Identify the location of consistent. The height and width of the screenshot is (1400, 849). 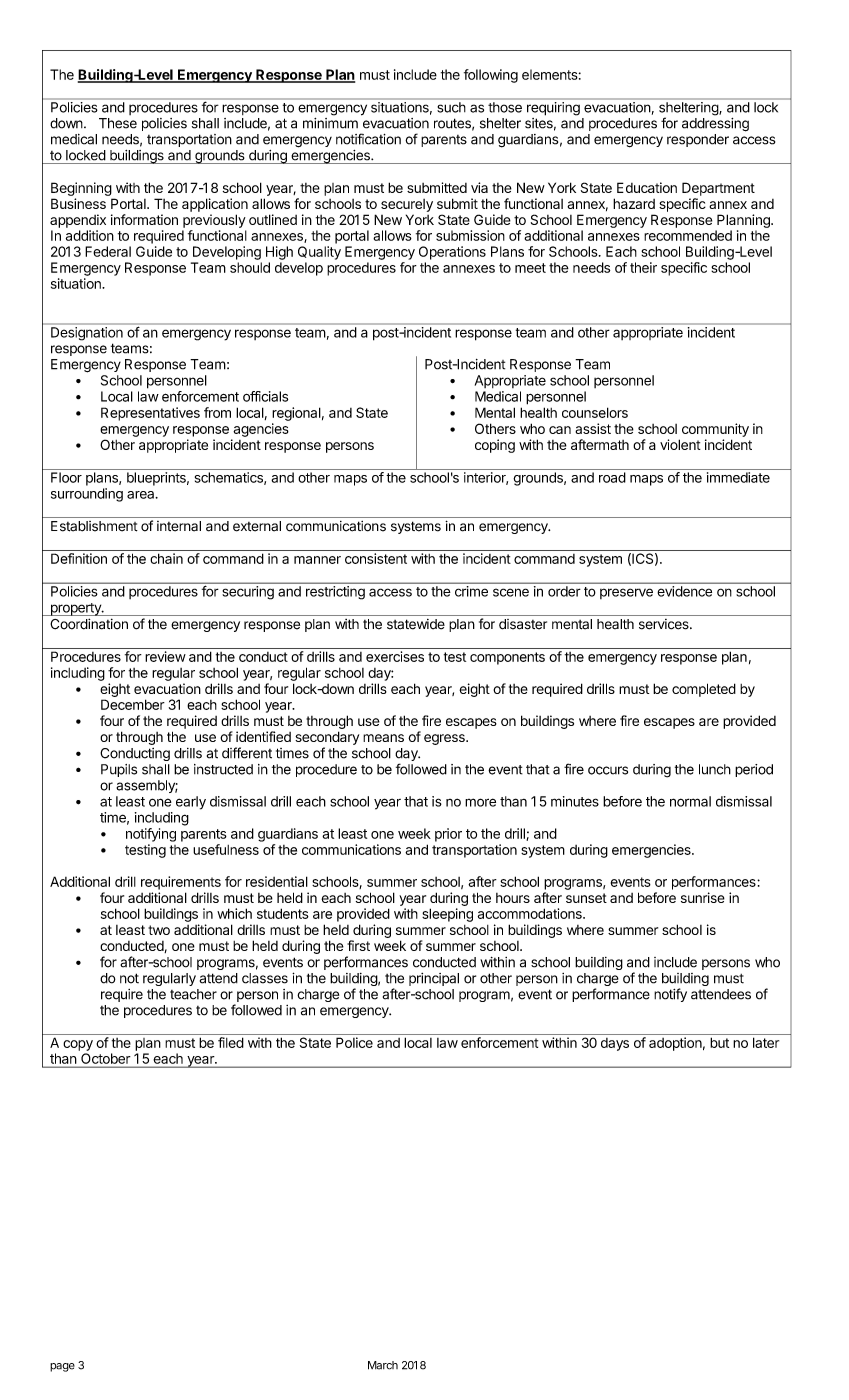
(376, 558).
